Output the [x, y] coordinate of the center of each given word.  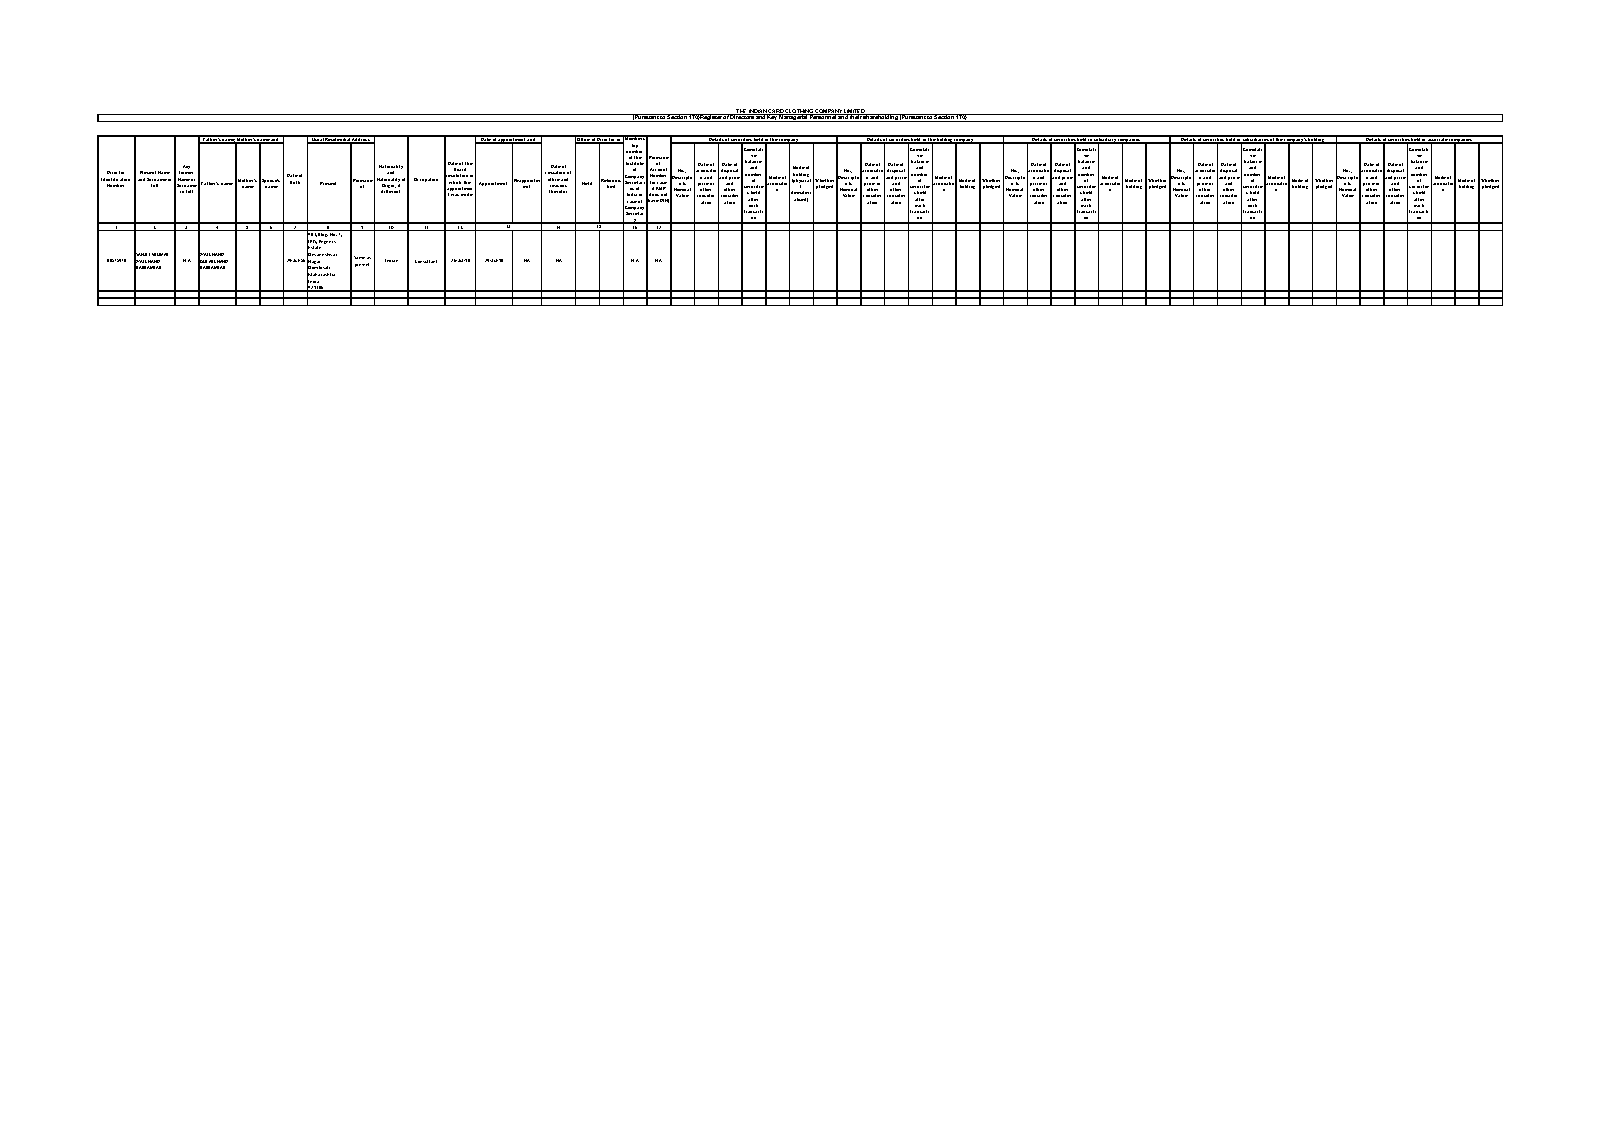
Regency [327, 242]
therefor [558, 191]
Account [658, 169]
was [455, 195]
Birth [295, 182]
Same [359, 257]
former [186, 172]
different [390, 191]
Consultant [426, 261]
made [467, 194]
